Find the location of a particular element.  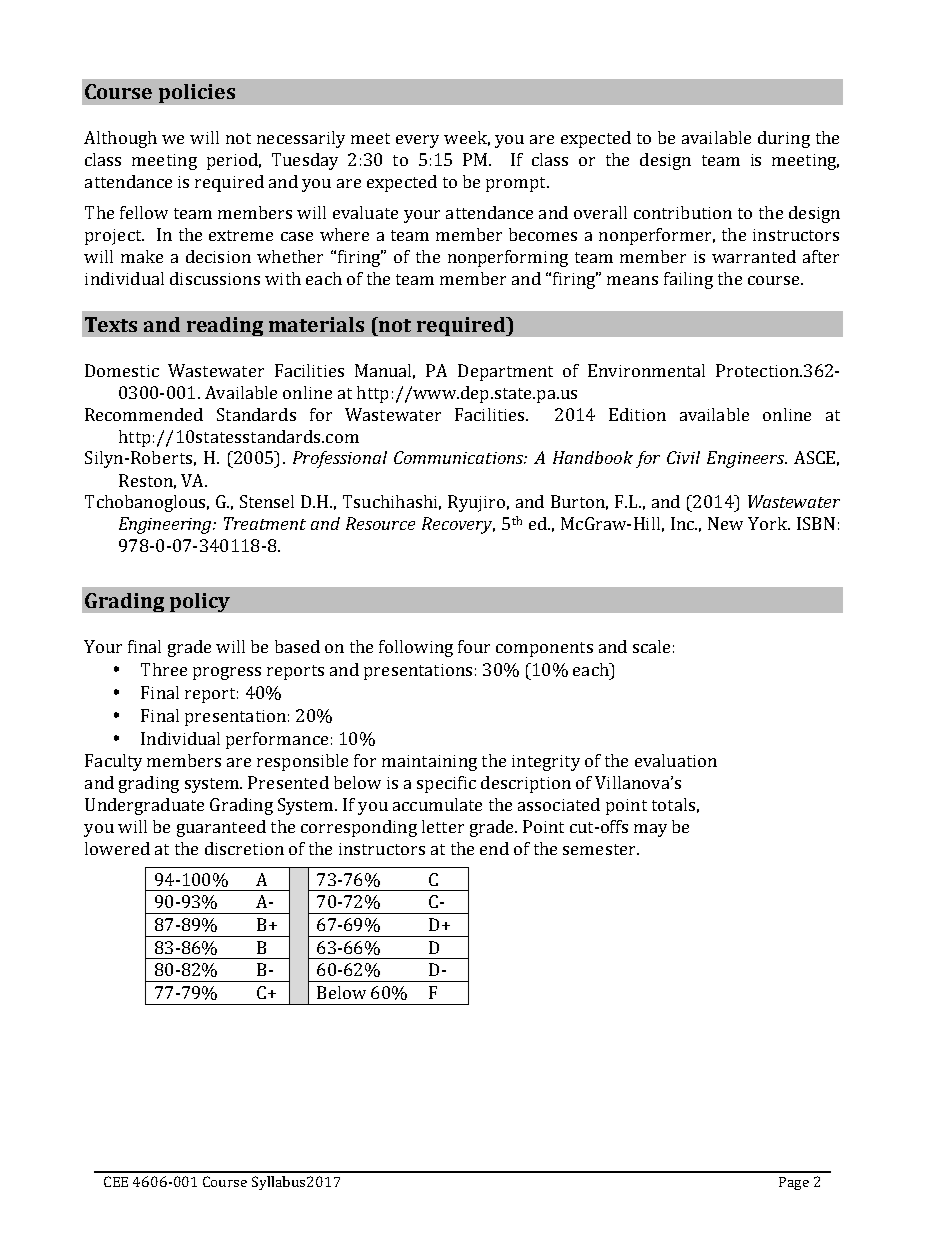

Recommended is located at coordinates (144, 414).
